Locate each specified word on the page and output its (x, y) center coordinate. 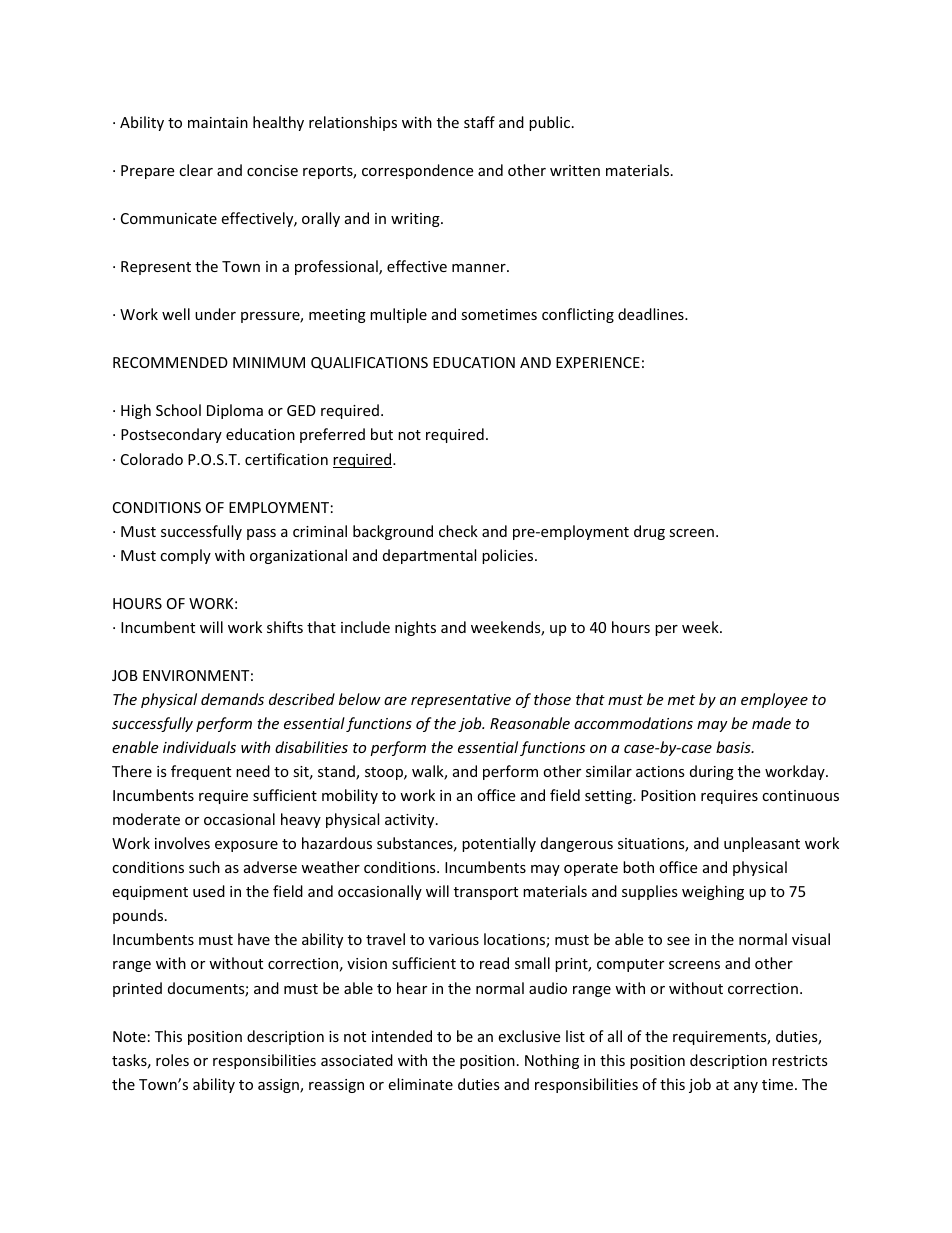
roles (172, 1060)
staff (479, 122)
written (575, 170)
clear (196, 170)
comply (185, 556)
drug (649, 532)
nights (415, 628)
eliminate (420, 1084)
